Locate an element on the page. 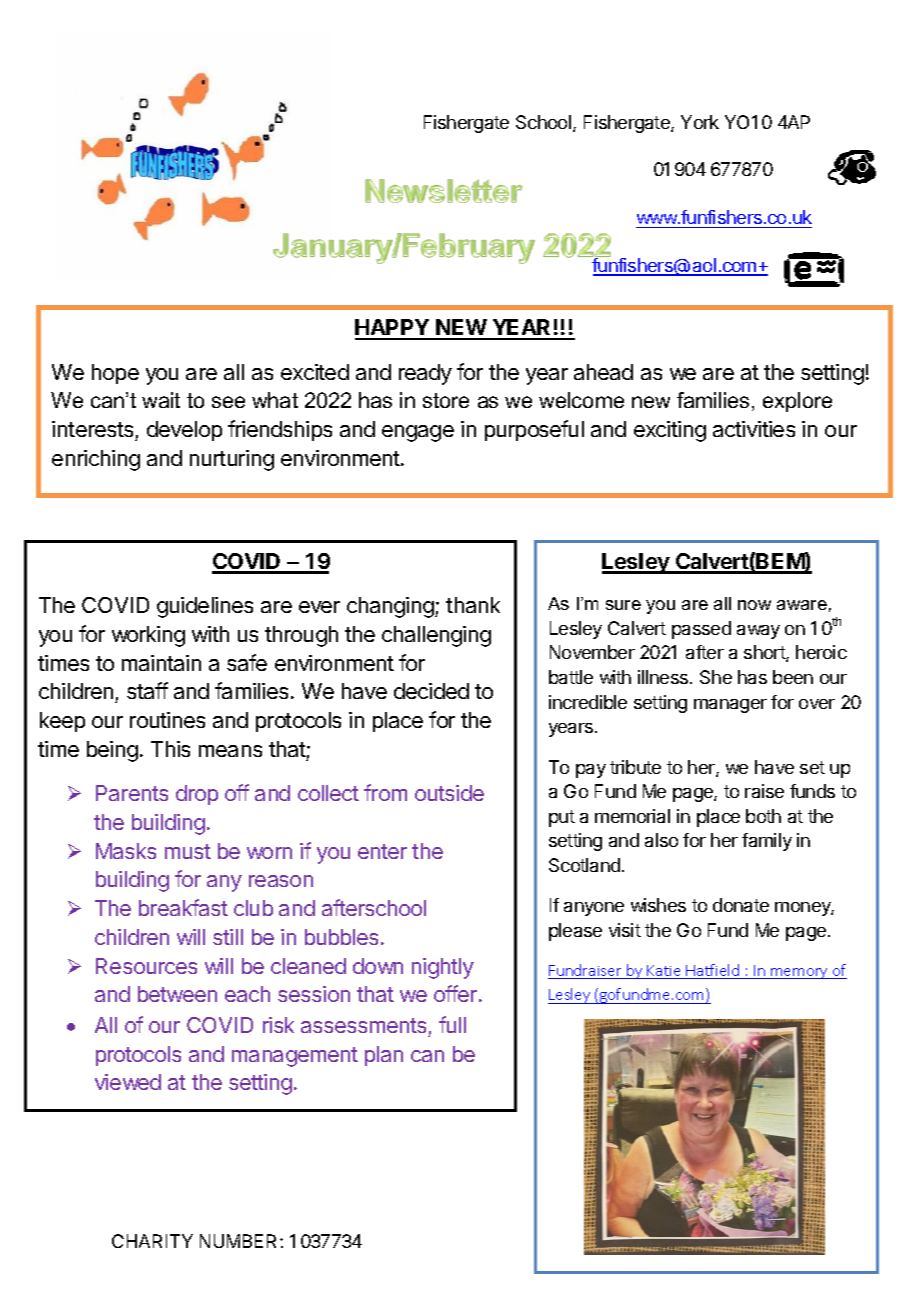 This page has width=924, height=1308. hope is located at coordinates (115, 374).
